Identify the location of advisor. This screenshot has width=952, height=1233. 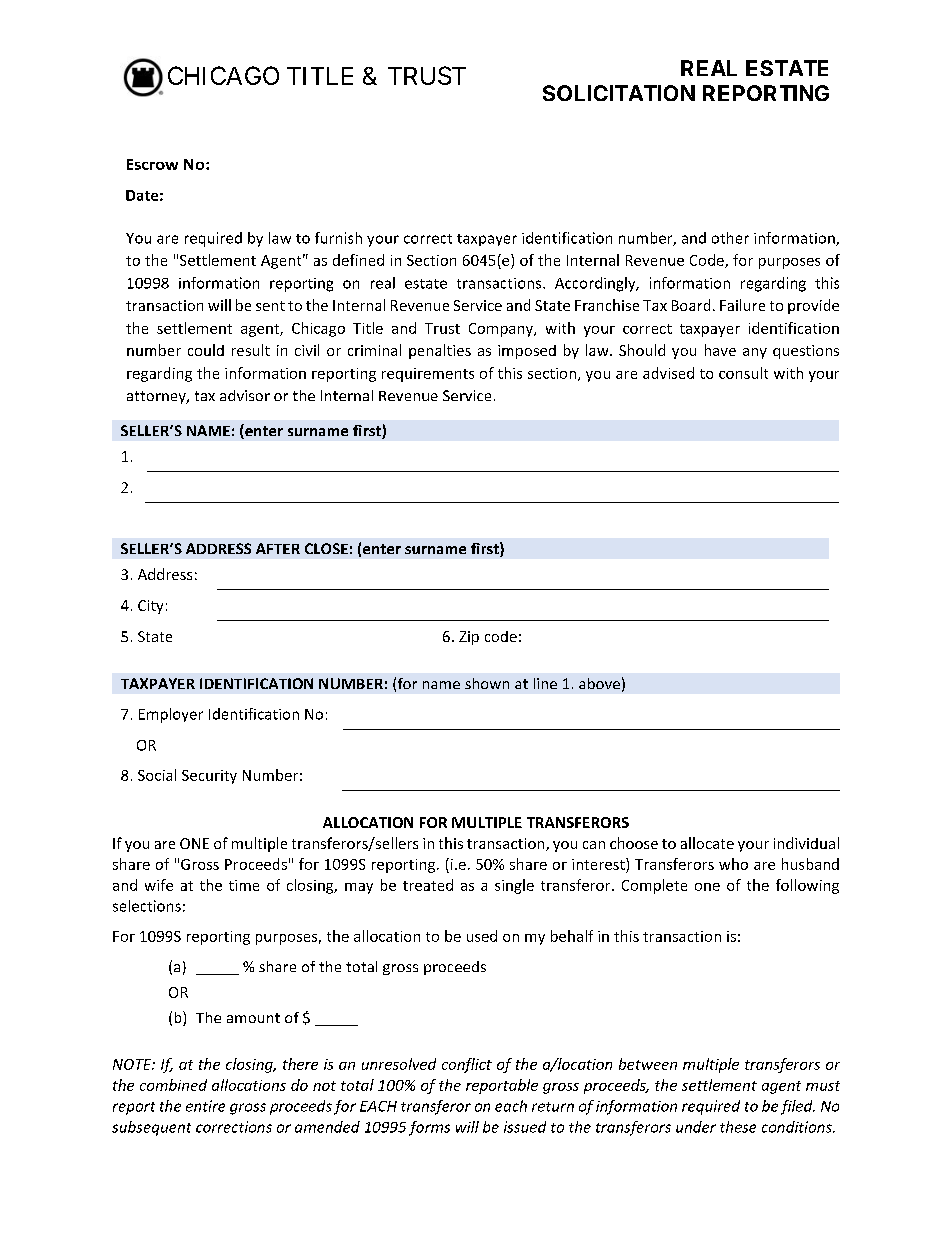
(245, 395).
